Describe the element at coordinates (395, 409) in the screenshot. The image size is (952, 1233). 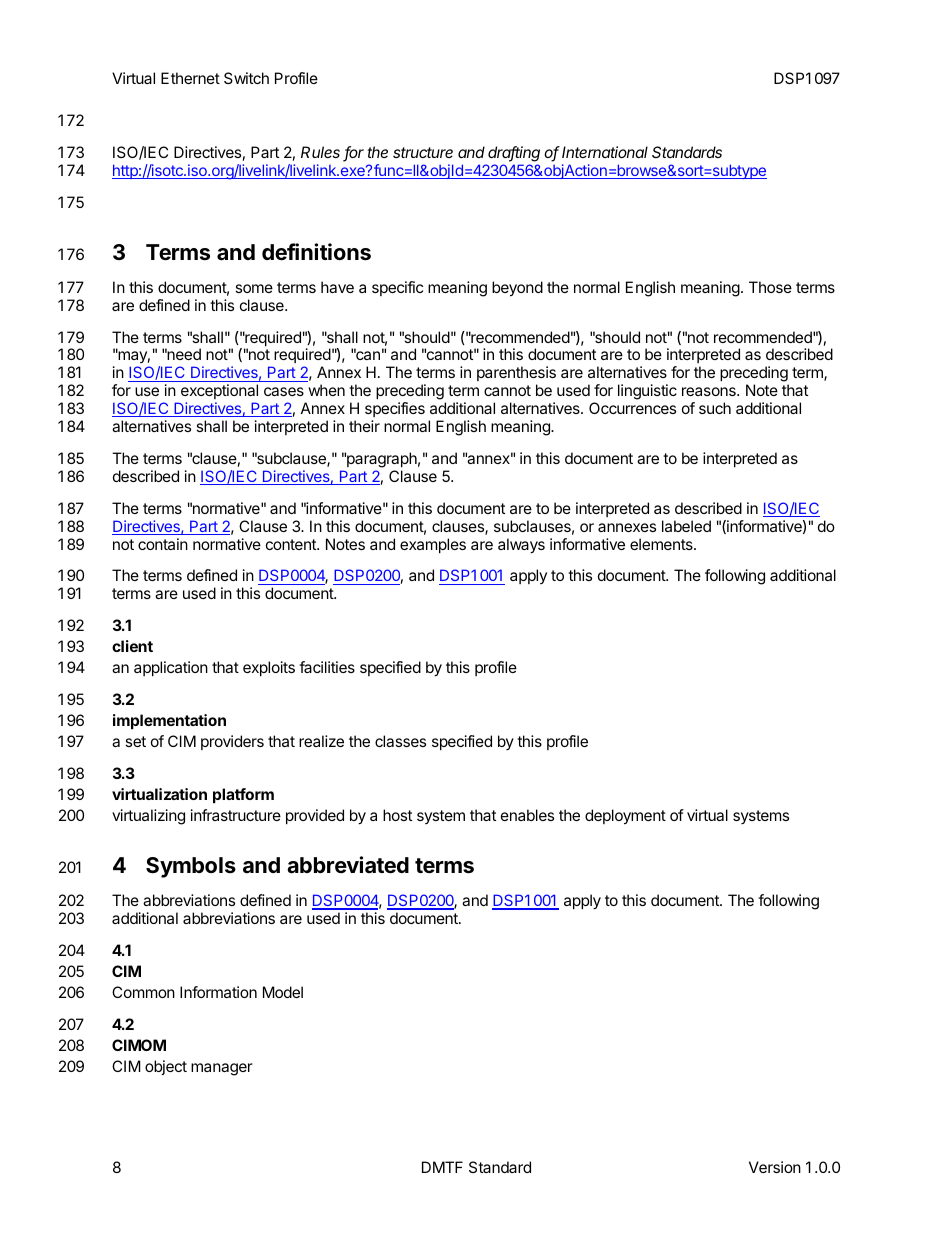
I see `specifies` at that location.
